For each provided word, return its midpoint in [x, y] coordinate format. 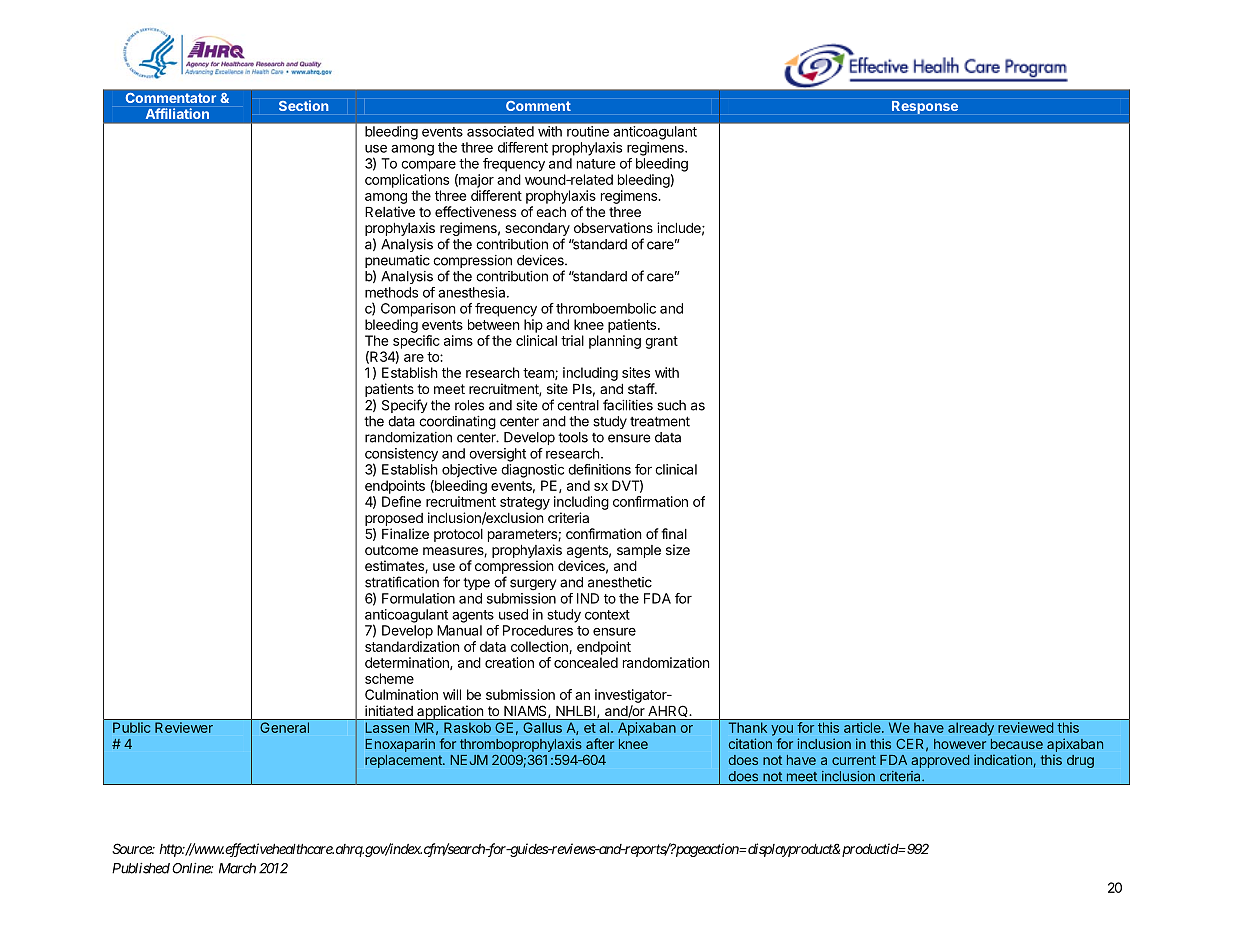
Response [925, 107]
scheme [389, 678]
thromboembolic [606, 308]
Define [401, 501]
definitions [599, 469]
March [237, 868]
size [678, 549]
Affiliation [177, 113]
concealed [586, 662]
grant [661, 342]
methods [391, 292]
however [960, 744]
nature [596, 164]
